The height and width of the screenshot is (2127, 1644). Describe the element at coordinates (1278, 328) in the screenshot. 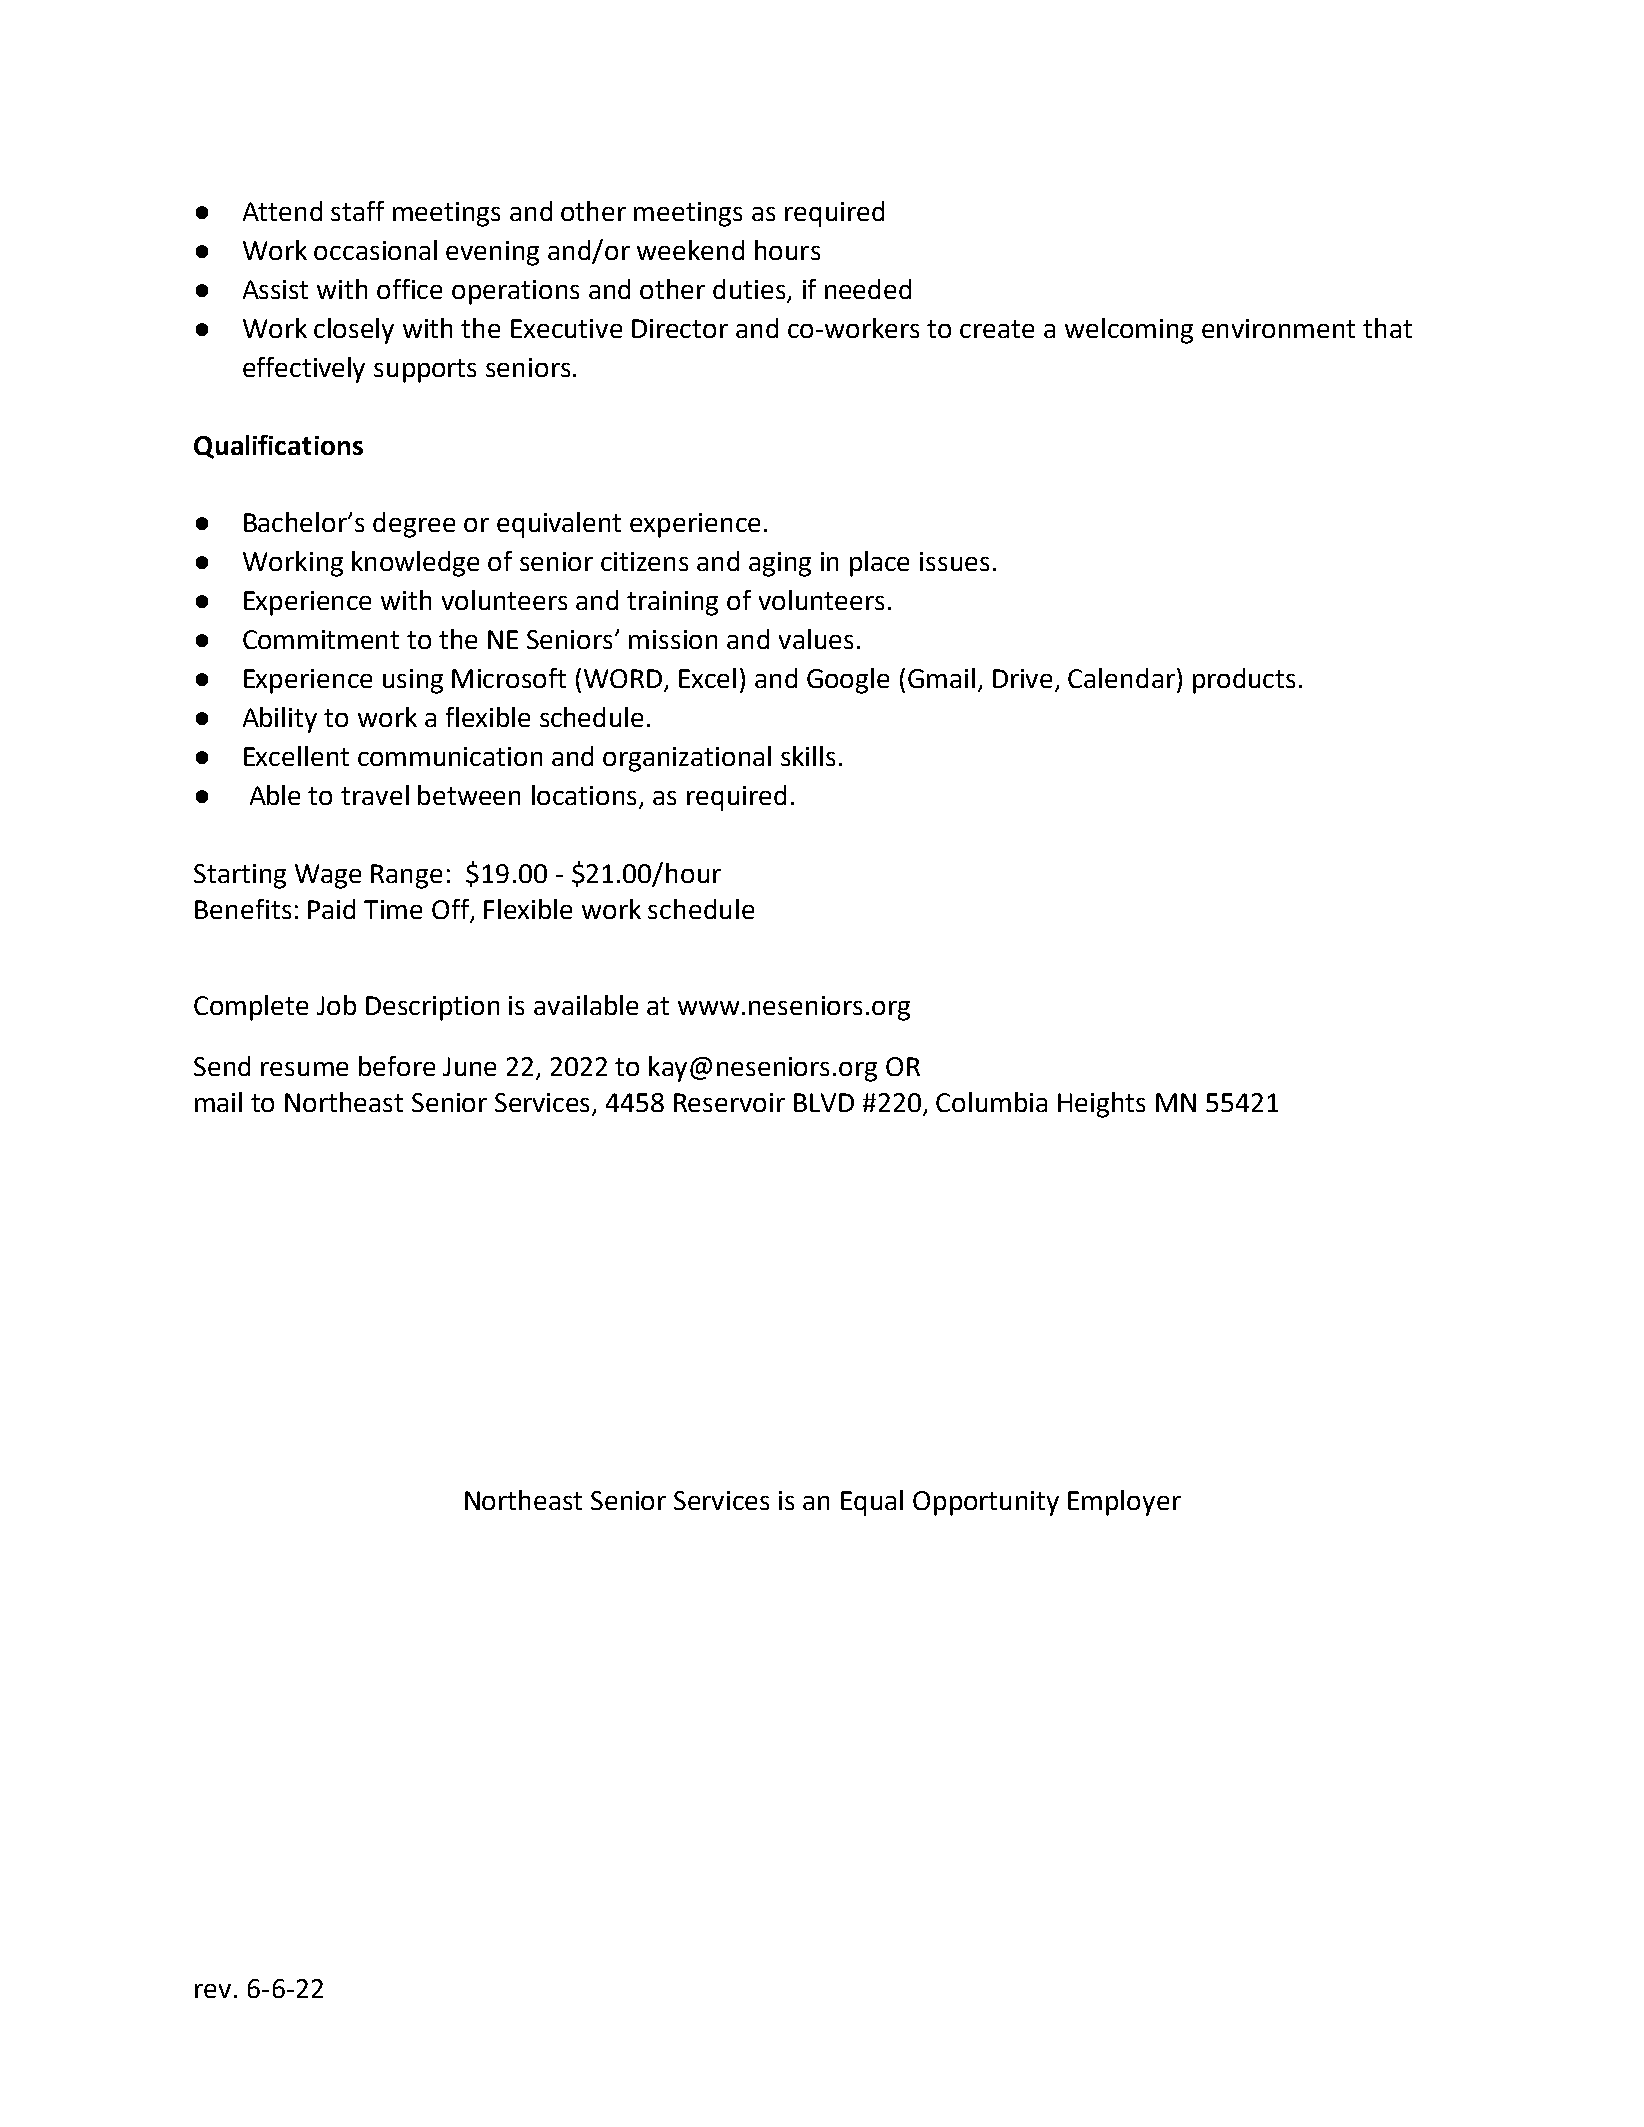

I see `environment` at that location.
